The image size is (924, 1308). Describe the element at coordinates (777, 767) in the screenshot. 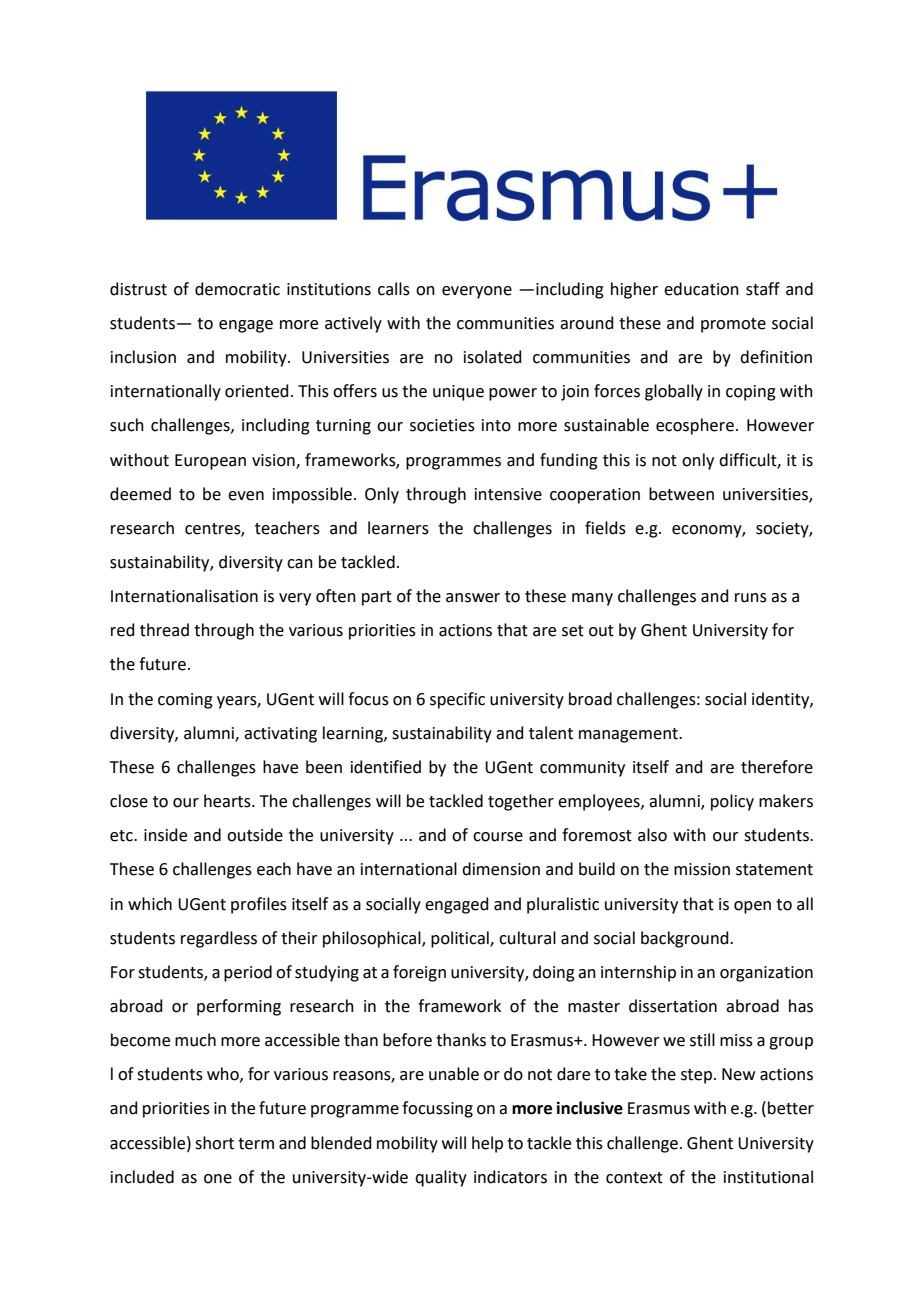

I see `therefore` at that location.
